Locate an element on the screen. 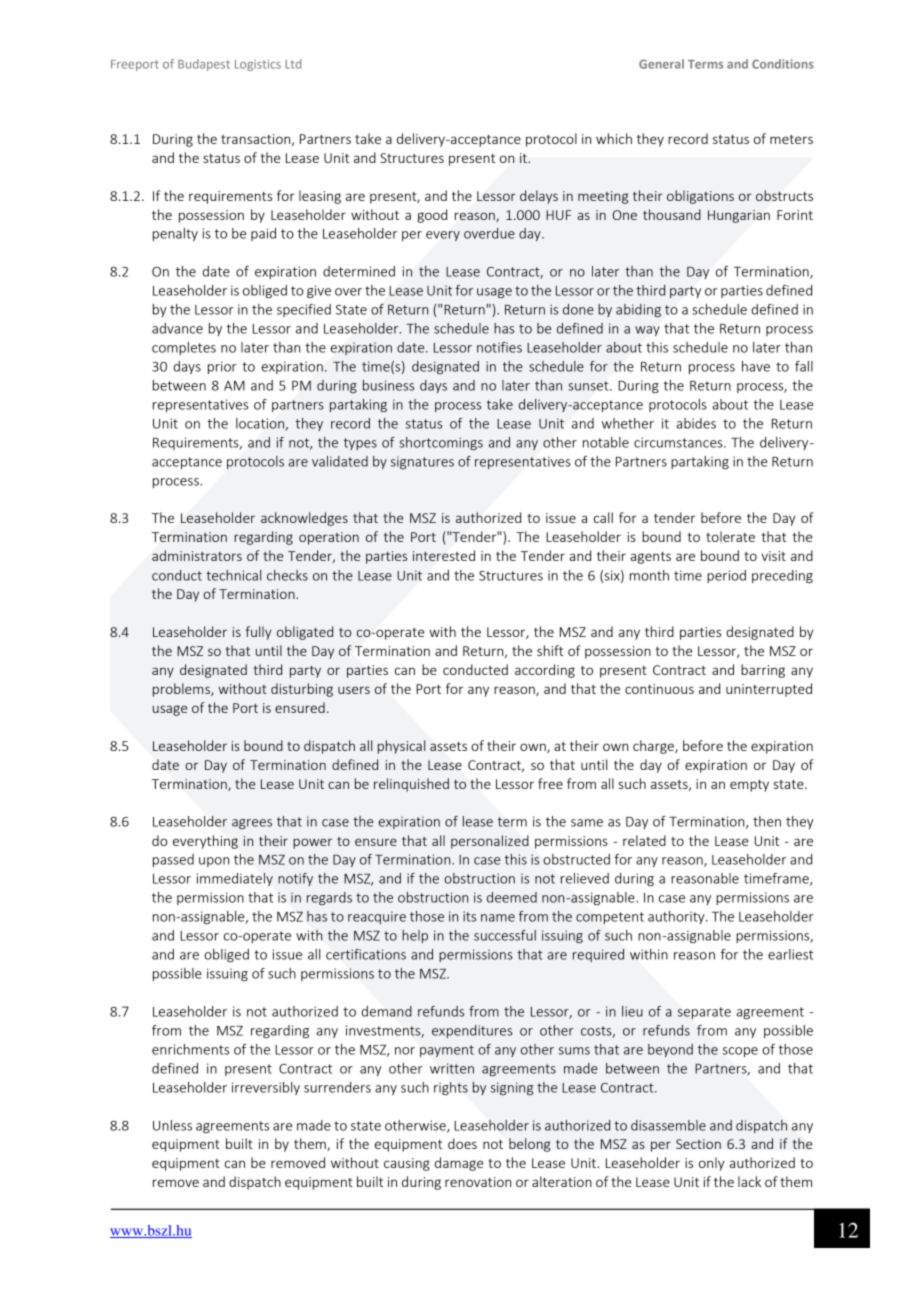 The image size is (924, 1308). shortcomings is located at coordinates (441, 443).
